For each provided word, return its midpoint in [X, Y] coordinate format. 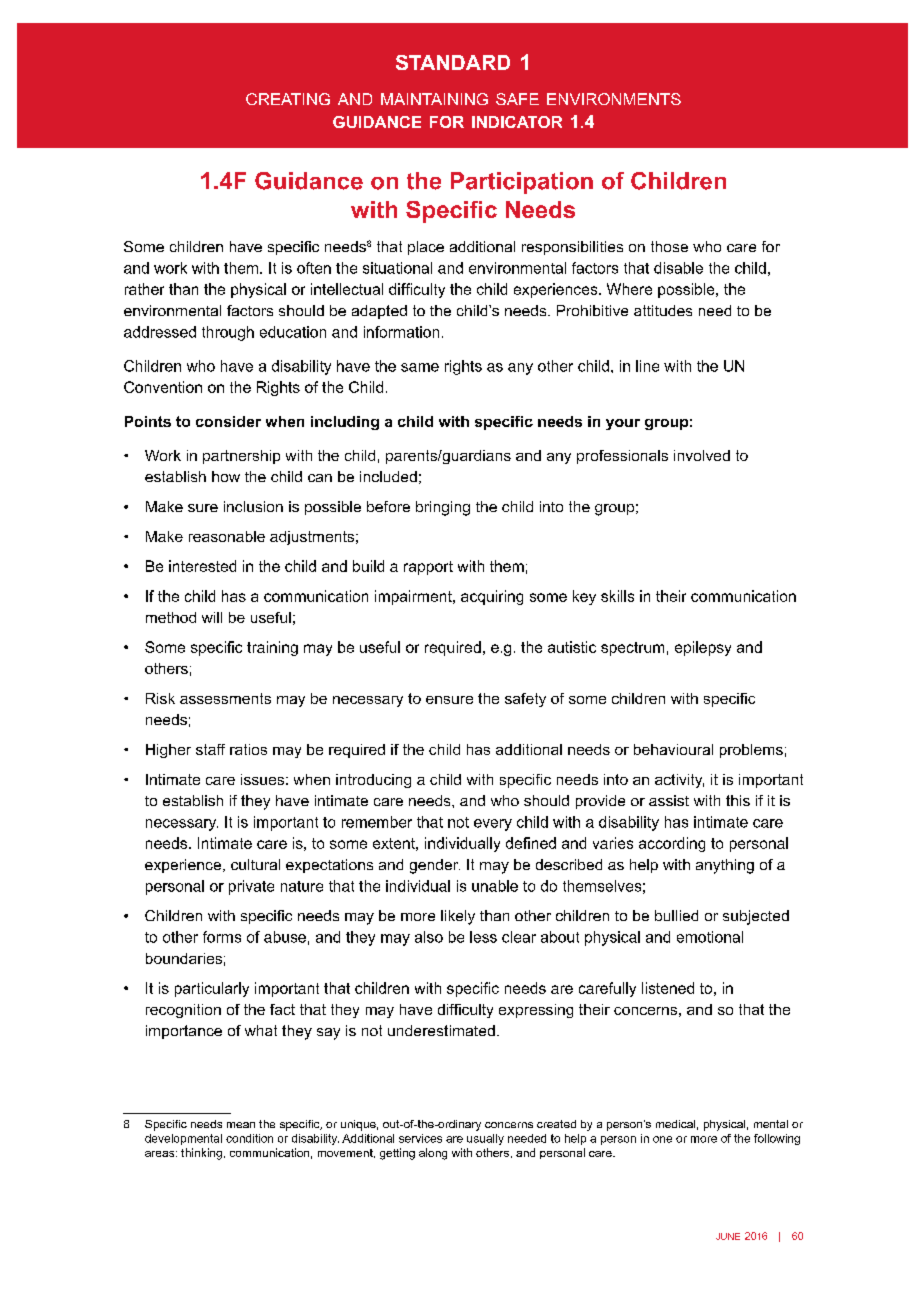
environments [614, 99]
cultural [255, 864]
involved [702, 455]
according [672, 844]
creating [288, 99]
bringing [443, 508]
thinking [201, 1154]
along [433, 1154]
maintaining [434, 99]
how [226, 476]
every [493, 825]
